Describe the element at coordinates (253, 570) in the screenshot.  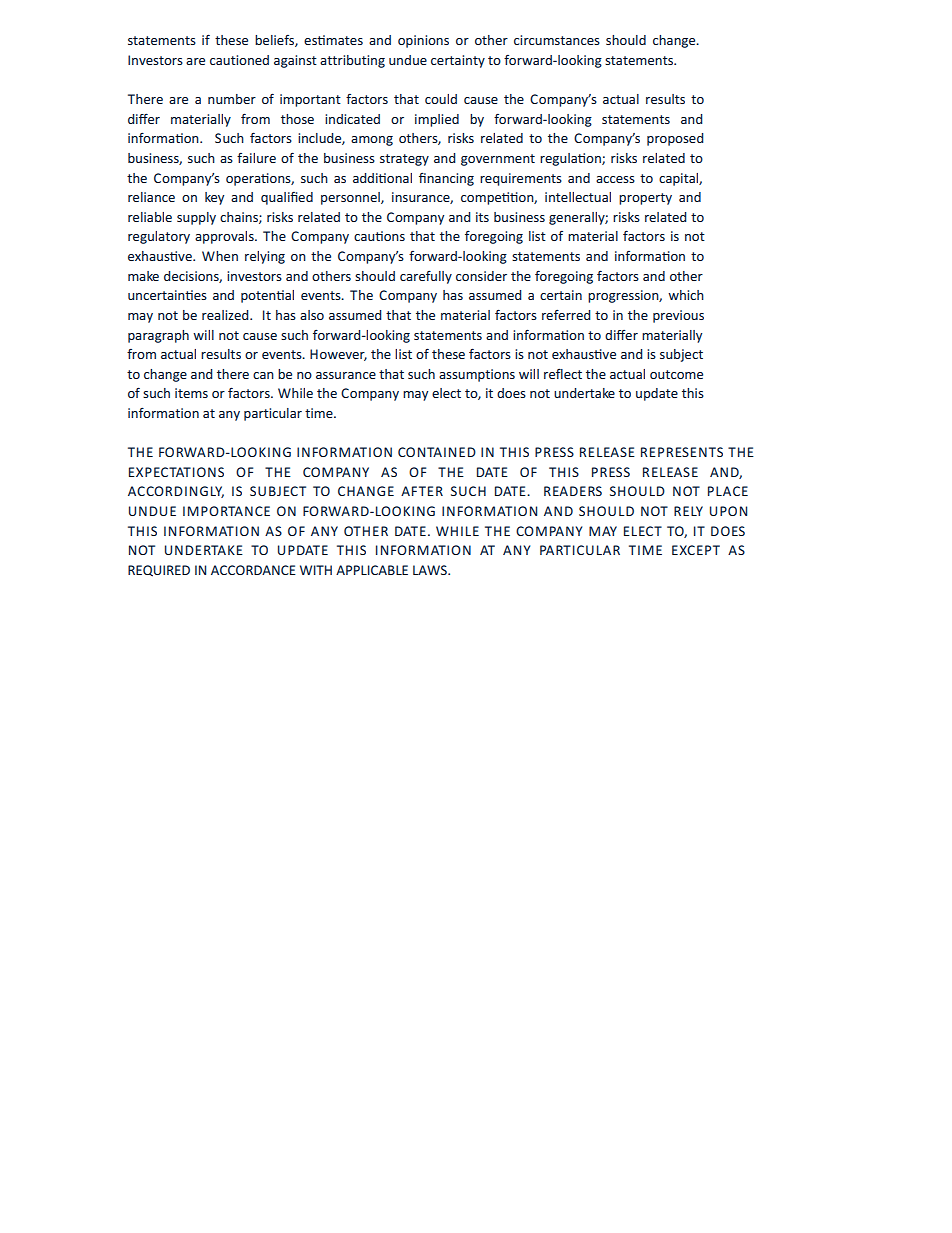
I see `ACCORDANCE` at that location.
